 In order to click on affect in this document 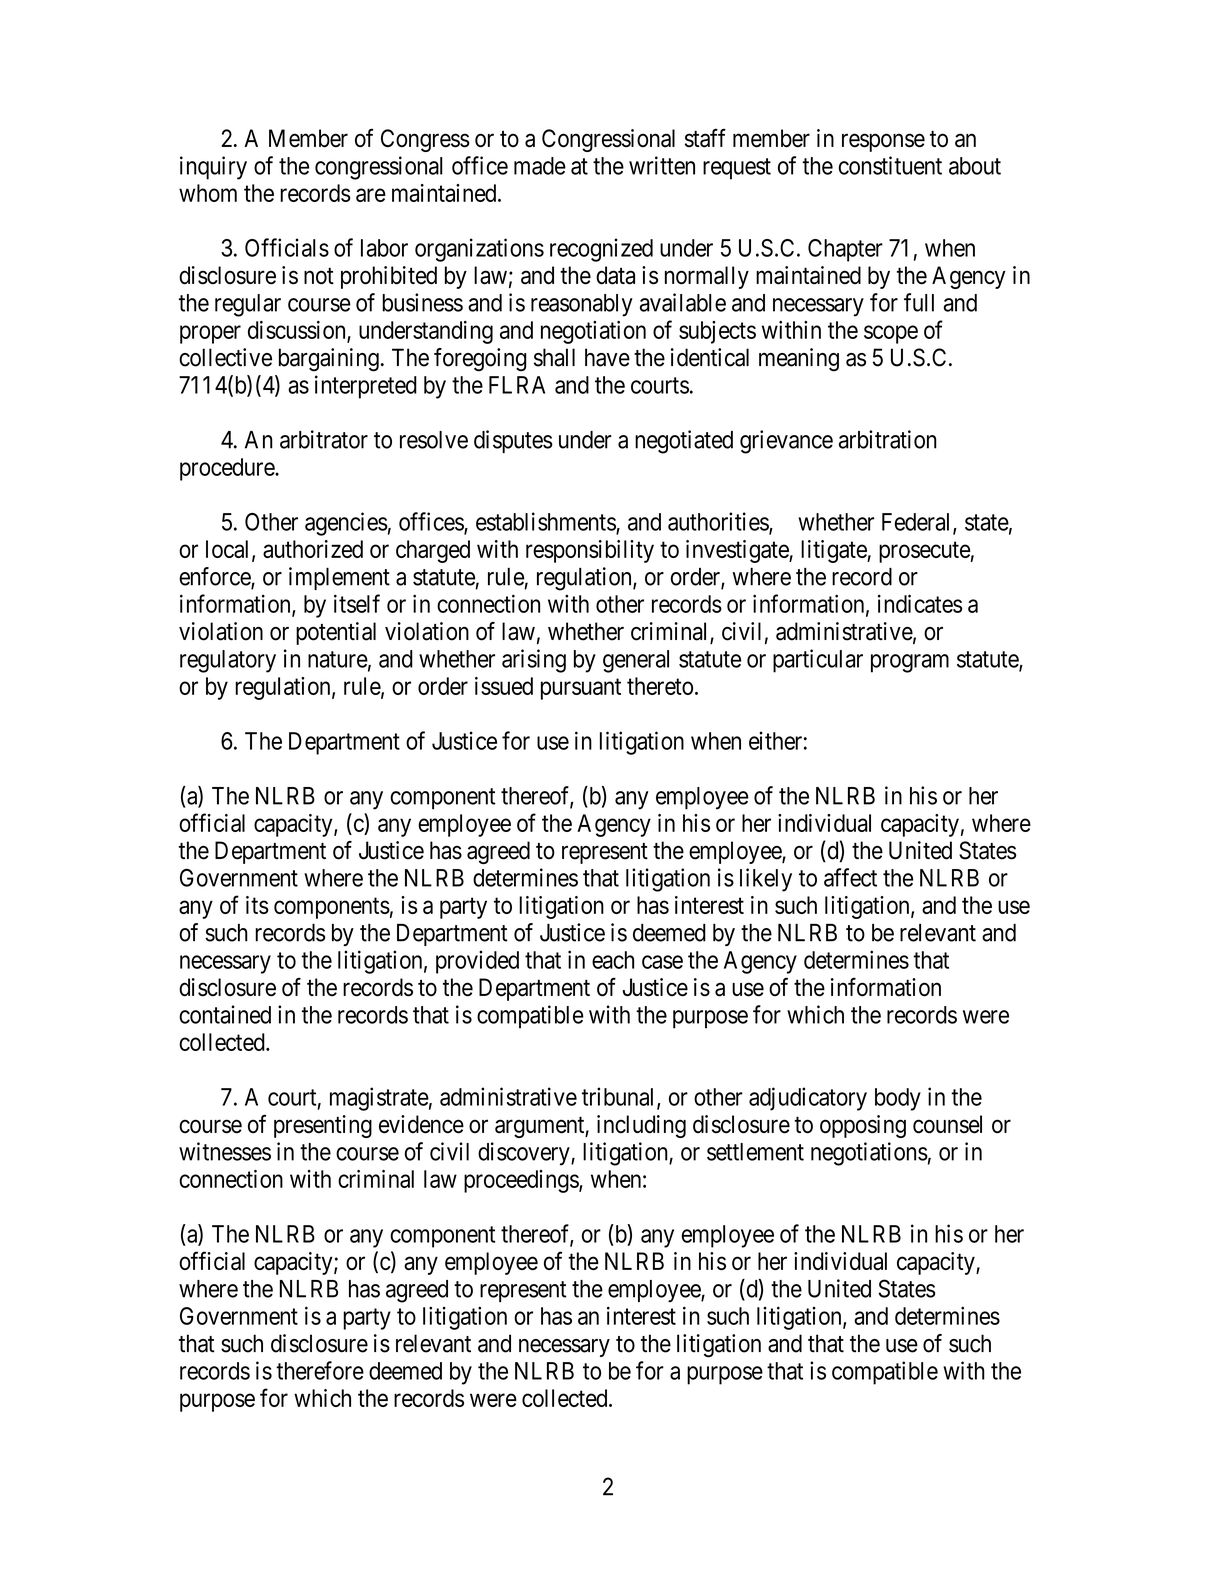, I will do `click(850, 877)`.
